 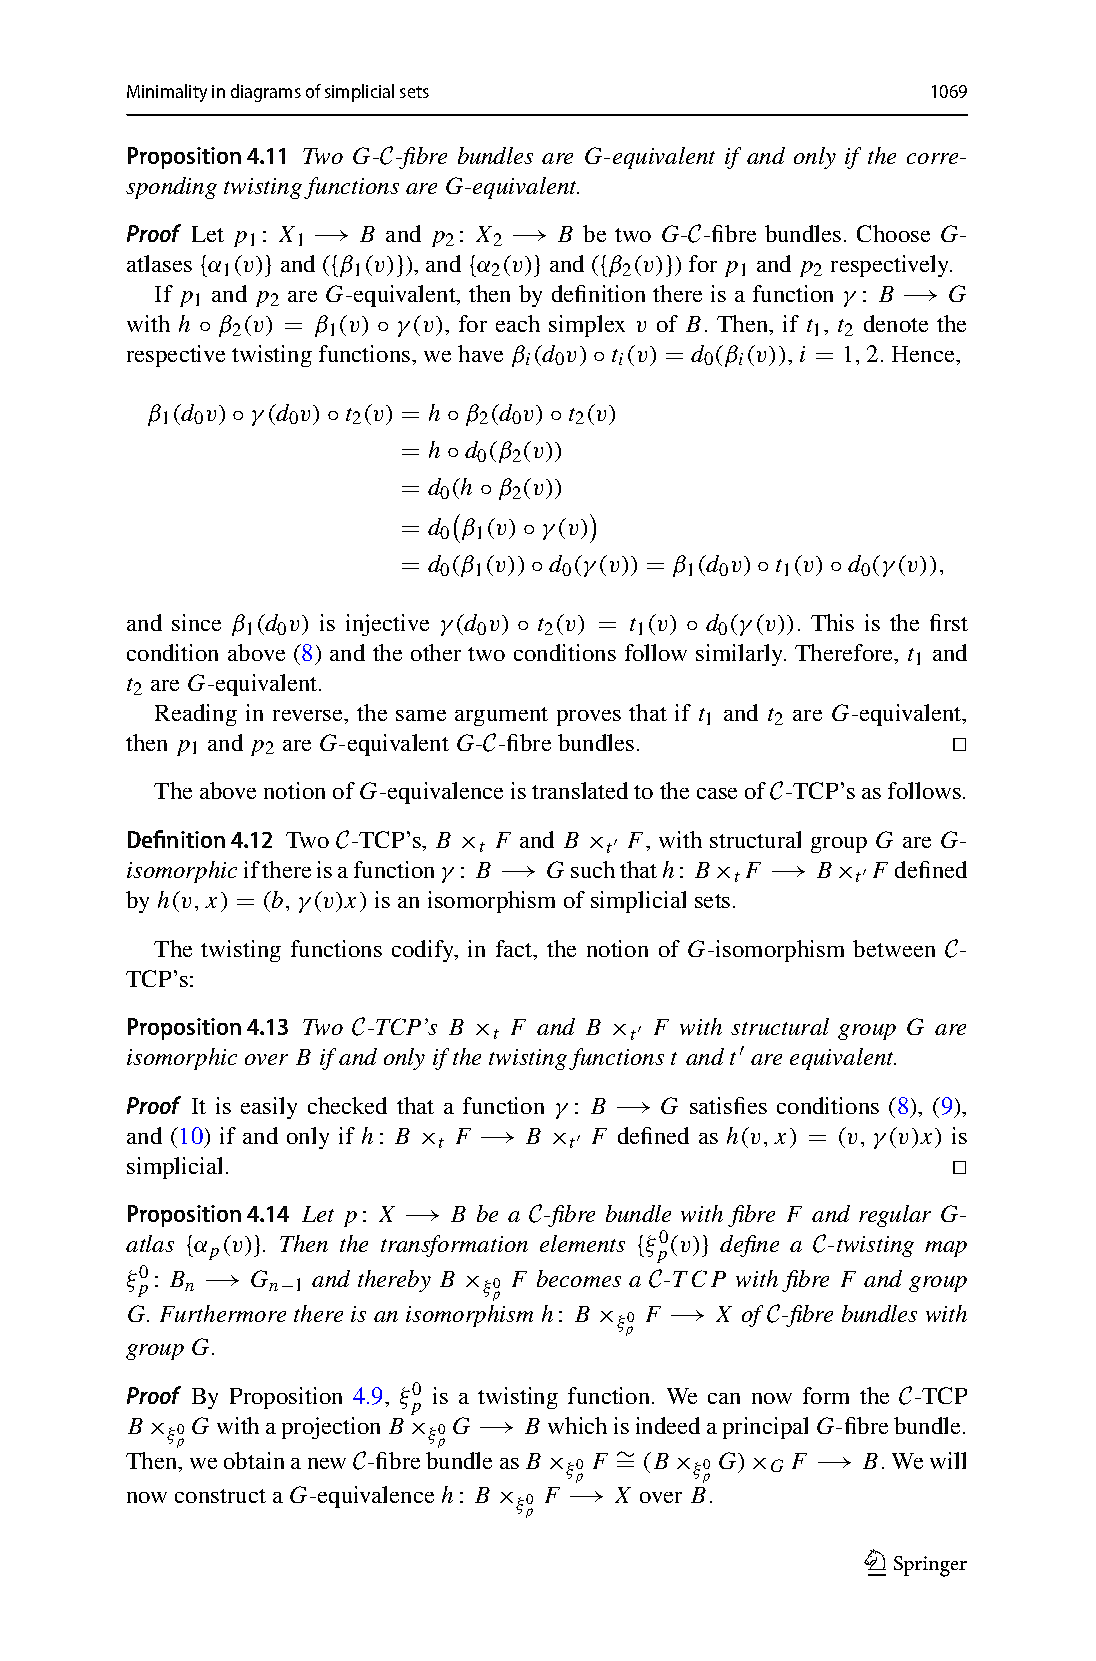 I want to click on Choose, so click(x=893, y=233).
